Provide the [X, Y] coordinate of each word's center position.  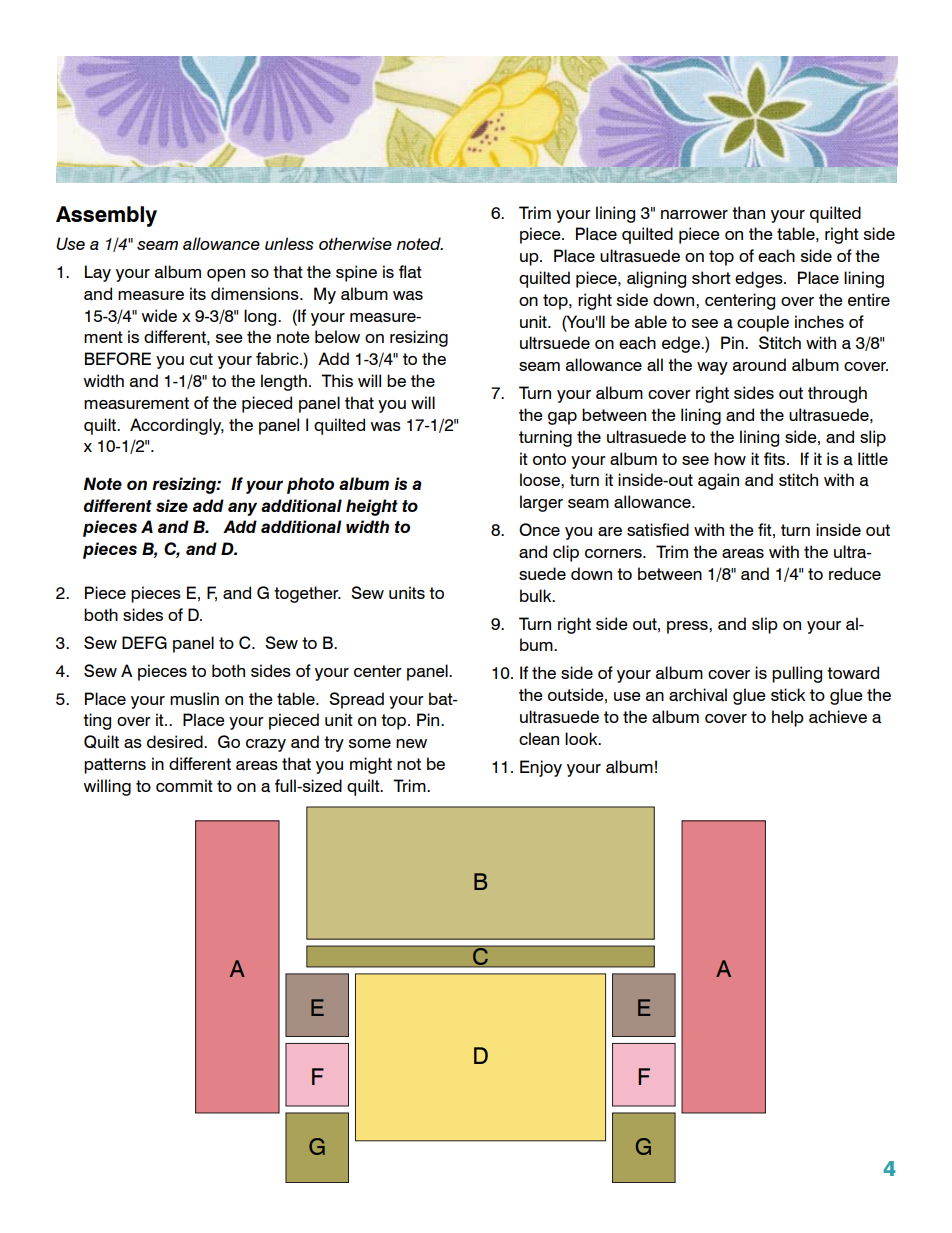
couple [763, 323]
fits [776, 458]
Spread [356, 700]
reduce [855, 573]
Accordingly [177, 426]
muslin [194, 698]
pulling [797, 674]
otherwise [355, 243]
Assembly [106, 216]
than [748, 213]
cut [201, 359]
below [337, 336]
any [242, 509]
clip [566, 553]
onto [549, 459]
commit [184, 785]
